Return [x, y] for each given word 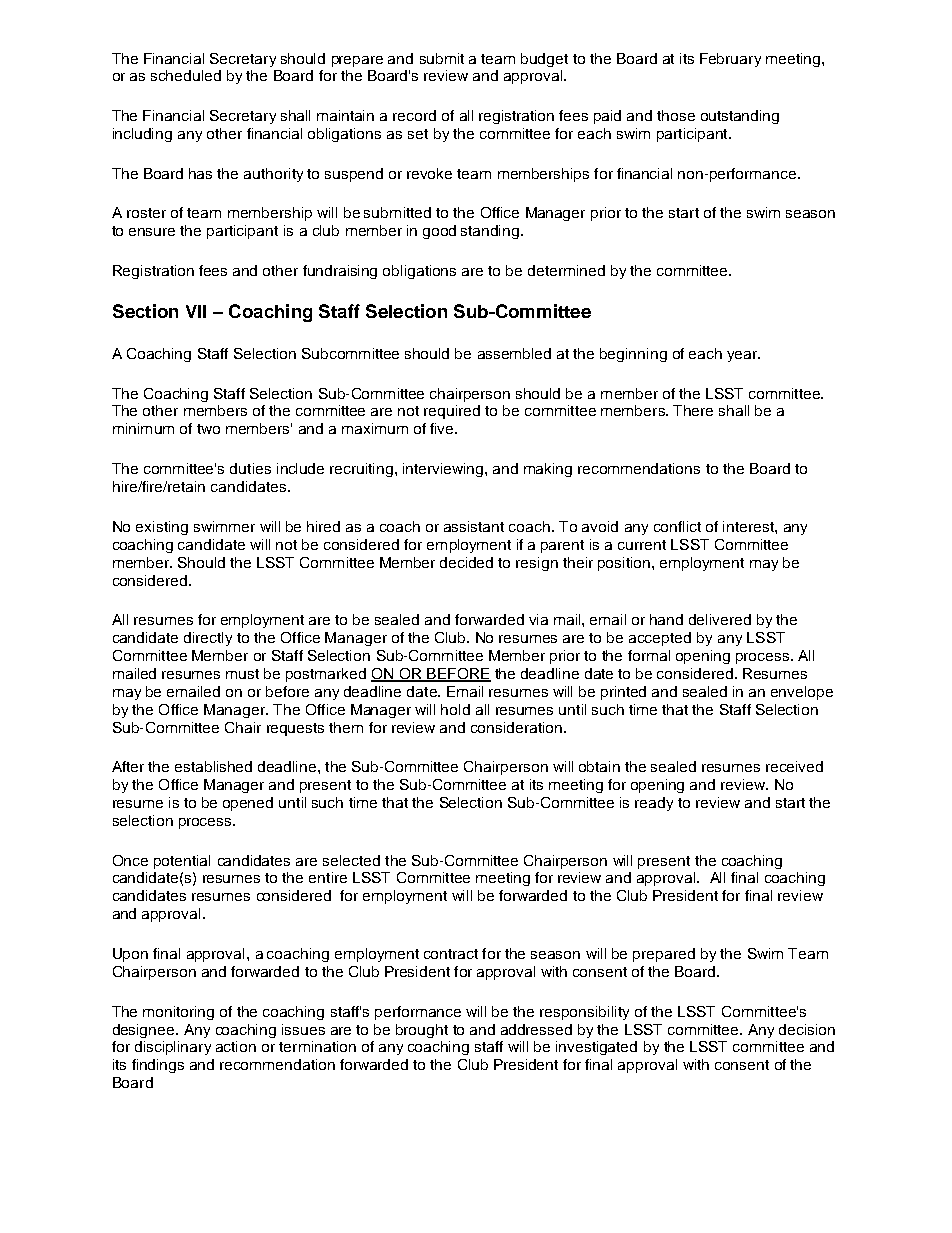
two [208, 429]
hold [455, 709]
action [236, 1046]
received [794, 766]
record [414, 115]
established [213, 766]
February [730, 60]
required [452, 412]
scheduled [186, 75]
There [693, 410]
